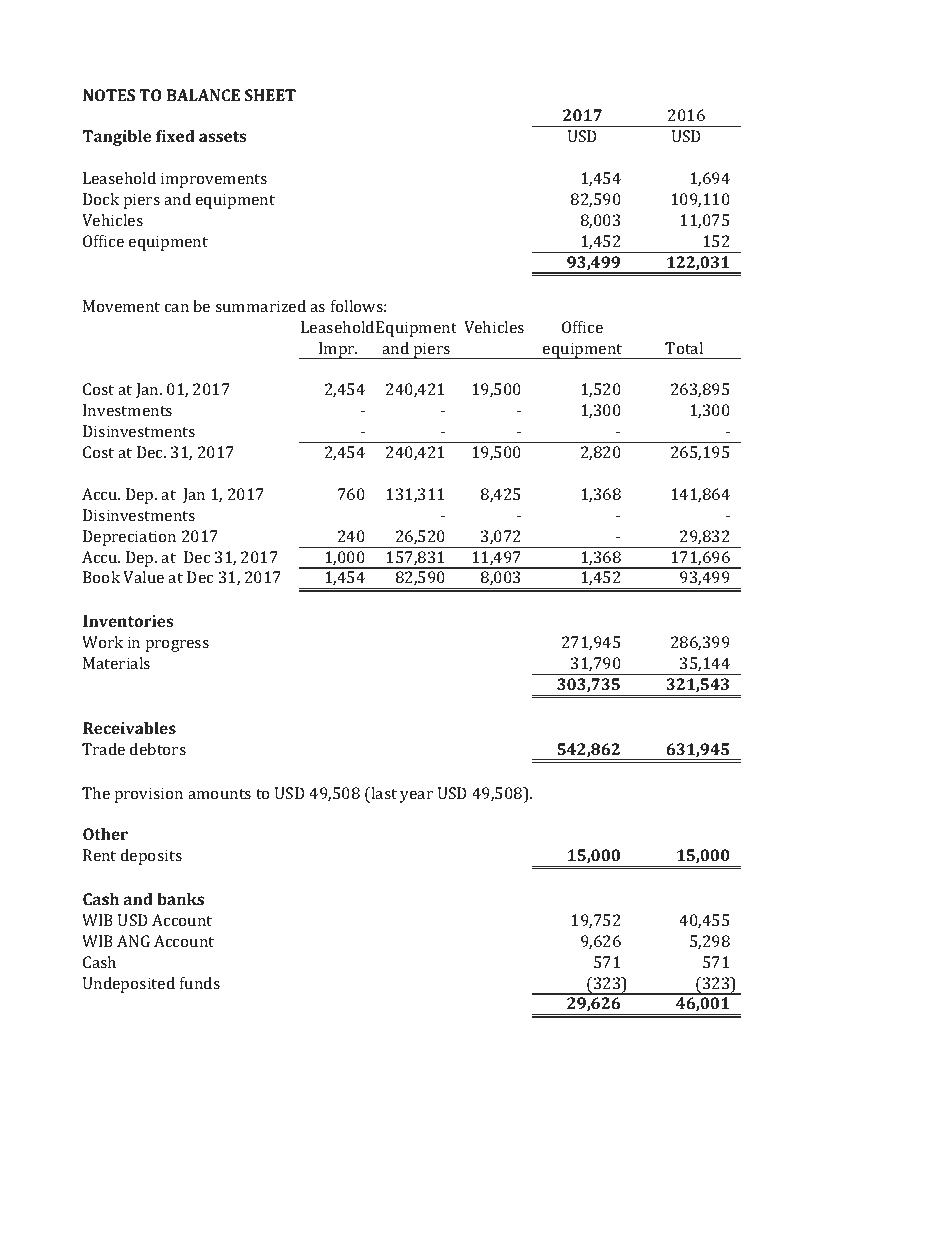  I want to click on Movement, so click(121, 306).
